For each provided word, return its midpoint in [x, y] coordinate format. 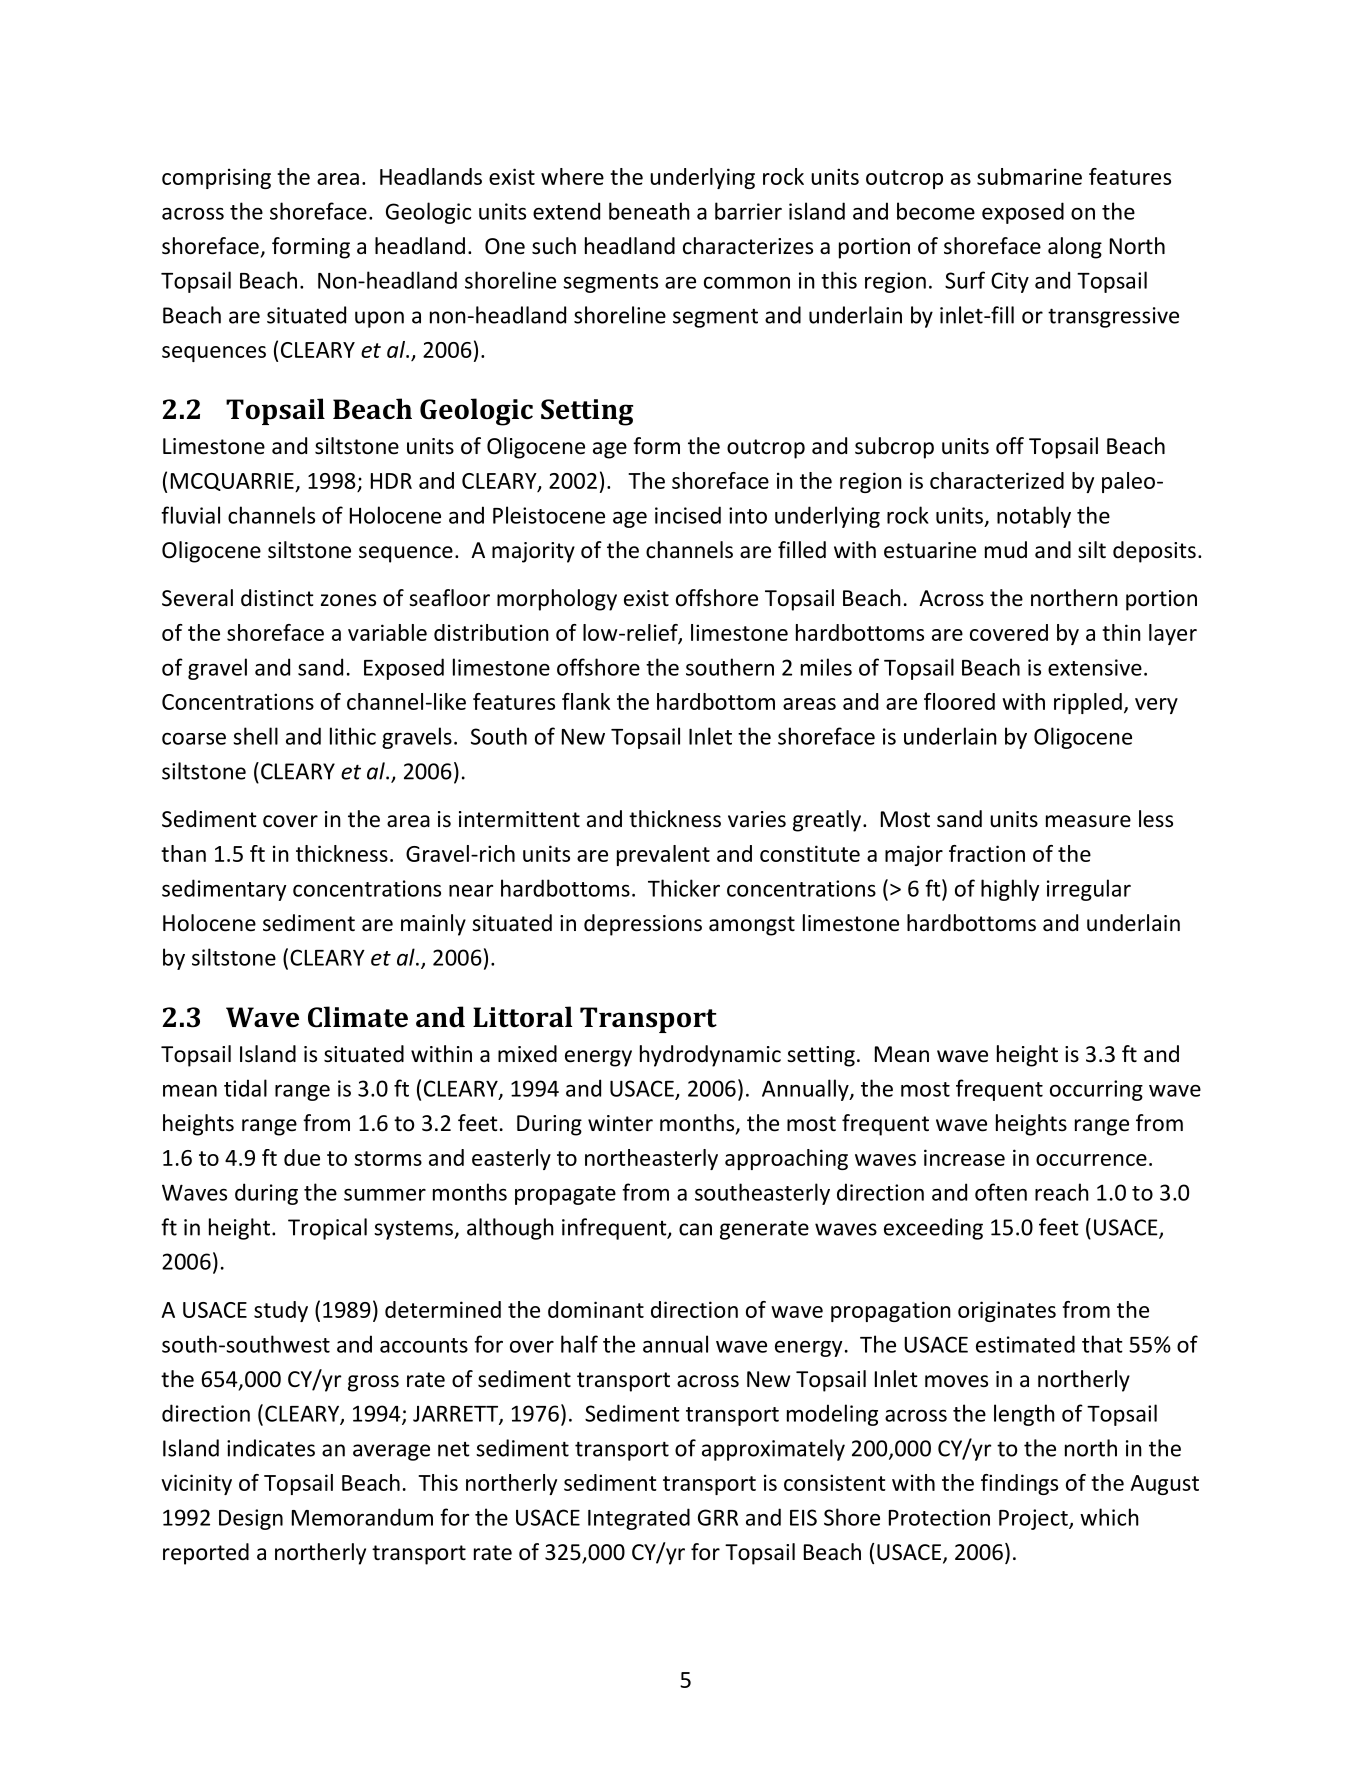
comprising [216, 178]
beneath [649, 211]
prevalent [663, 855]
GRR [718, 1517]
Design [251, 1519]
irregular [1089, 890]
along [1075, 248]
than [183, 853]
